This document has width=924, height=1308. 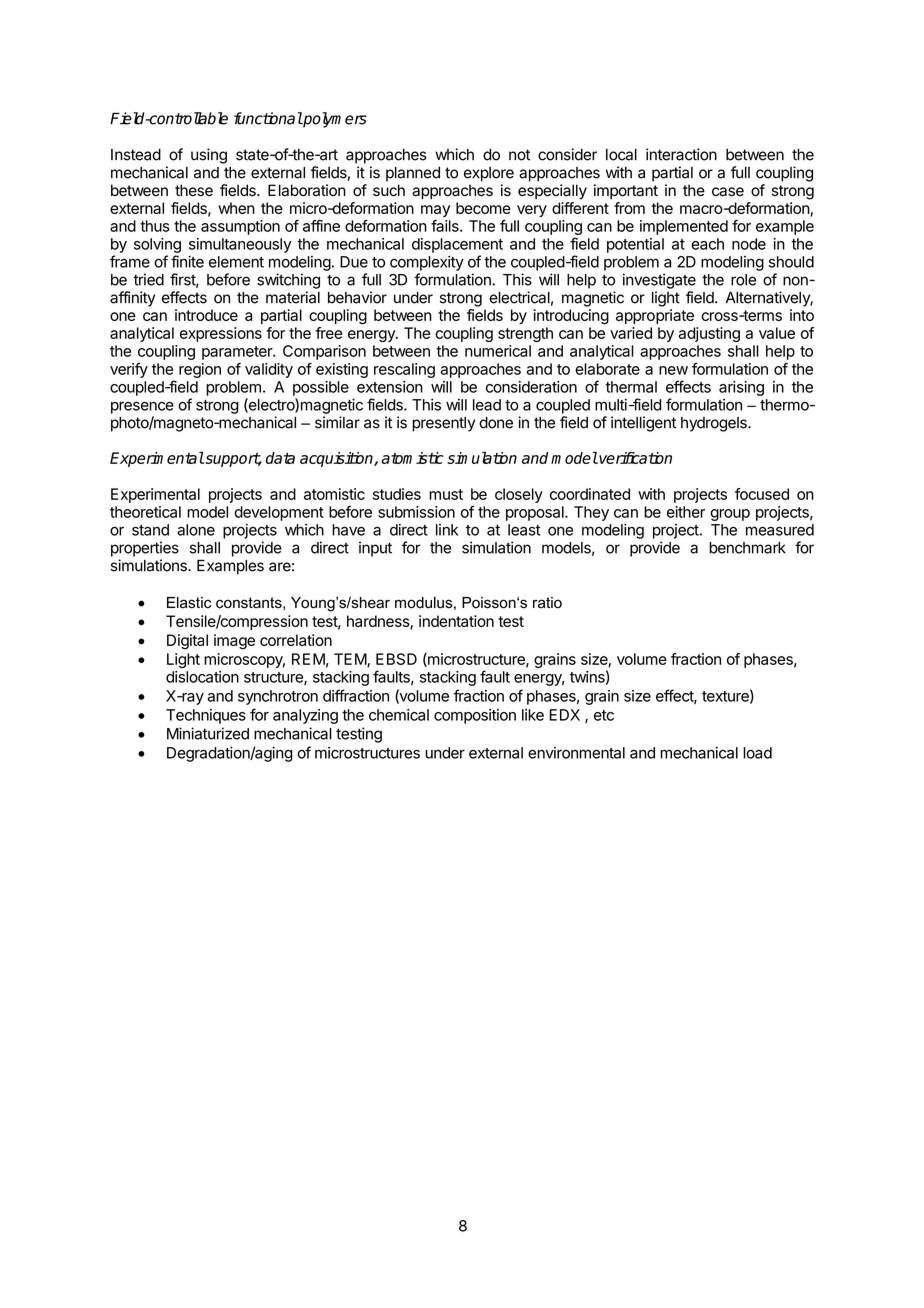 I want to click on using, so click(x=209, y=156).
